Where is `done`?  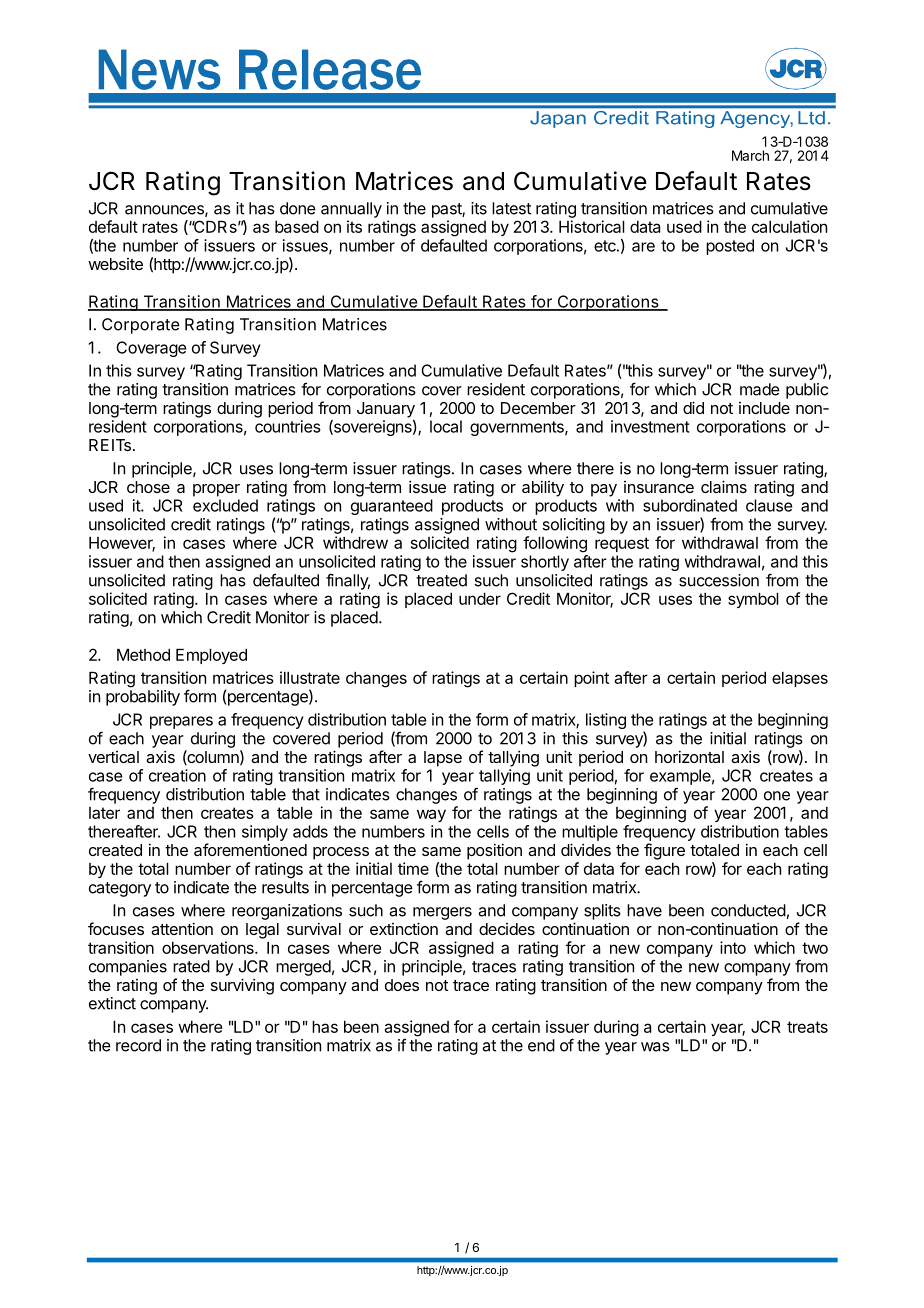
done is located at coordinates (298, 208).
